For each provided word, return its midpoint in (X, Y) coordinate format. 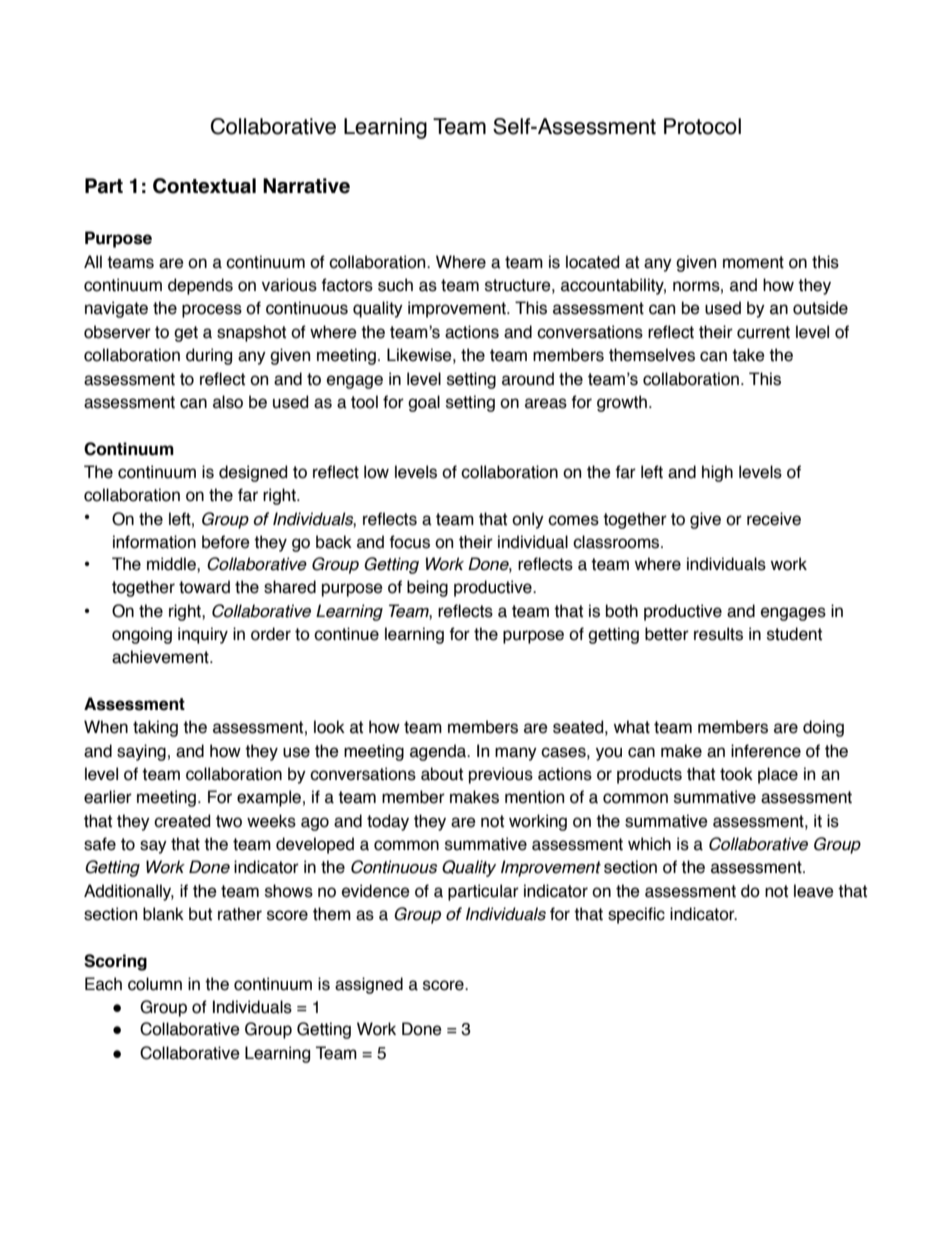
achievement (161, 657)
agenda (439, 752)
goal (424, 403)
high (717, 473)
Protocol (702, 126)
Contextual (204, 186)
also (228, 402)
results (718, 634)
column (155, 984)
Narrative (306, 186)
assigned (369, 985)
